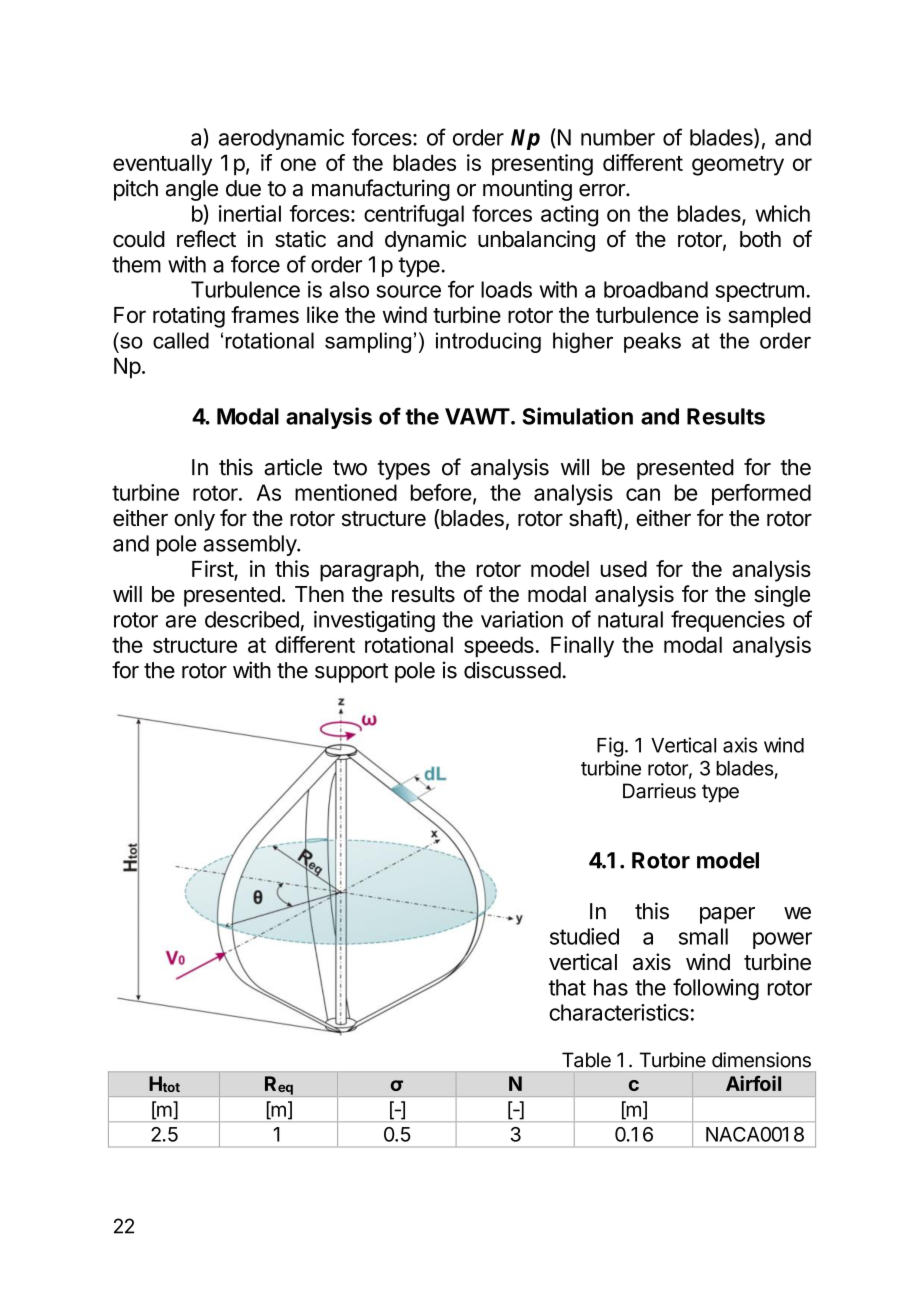  What do you see at coordinates (512, 670) in the screenshot?
I see `discussed` at bounding box center [512, 670].
